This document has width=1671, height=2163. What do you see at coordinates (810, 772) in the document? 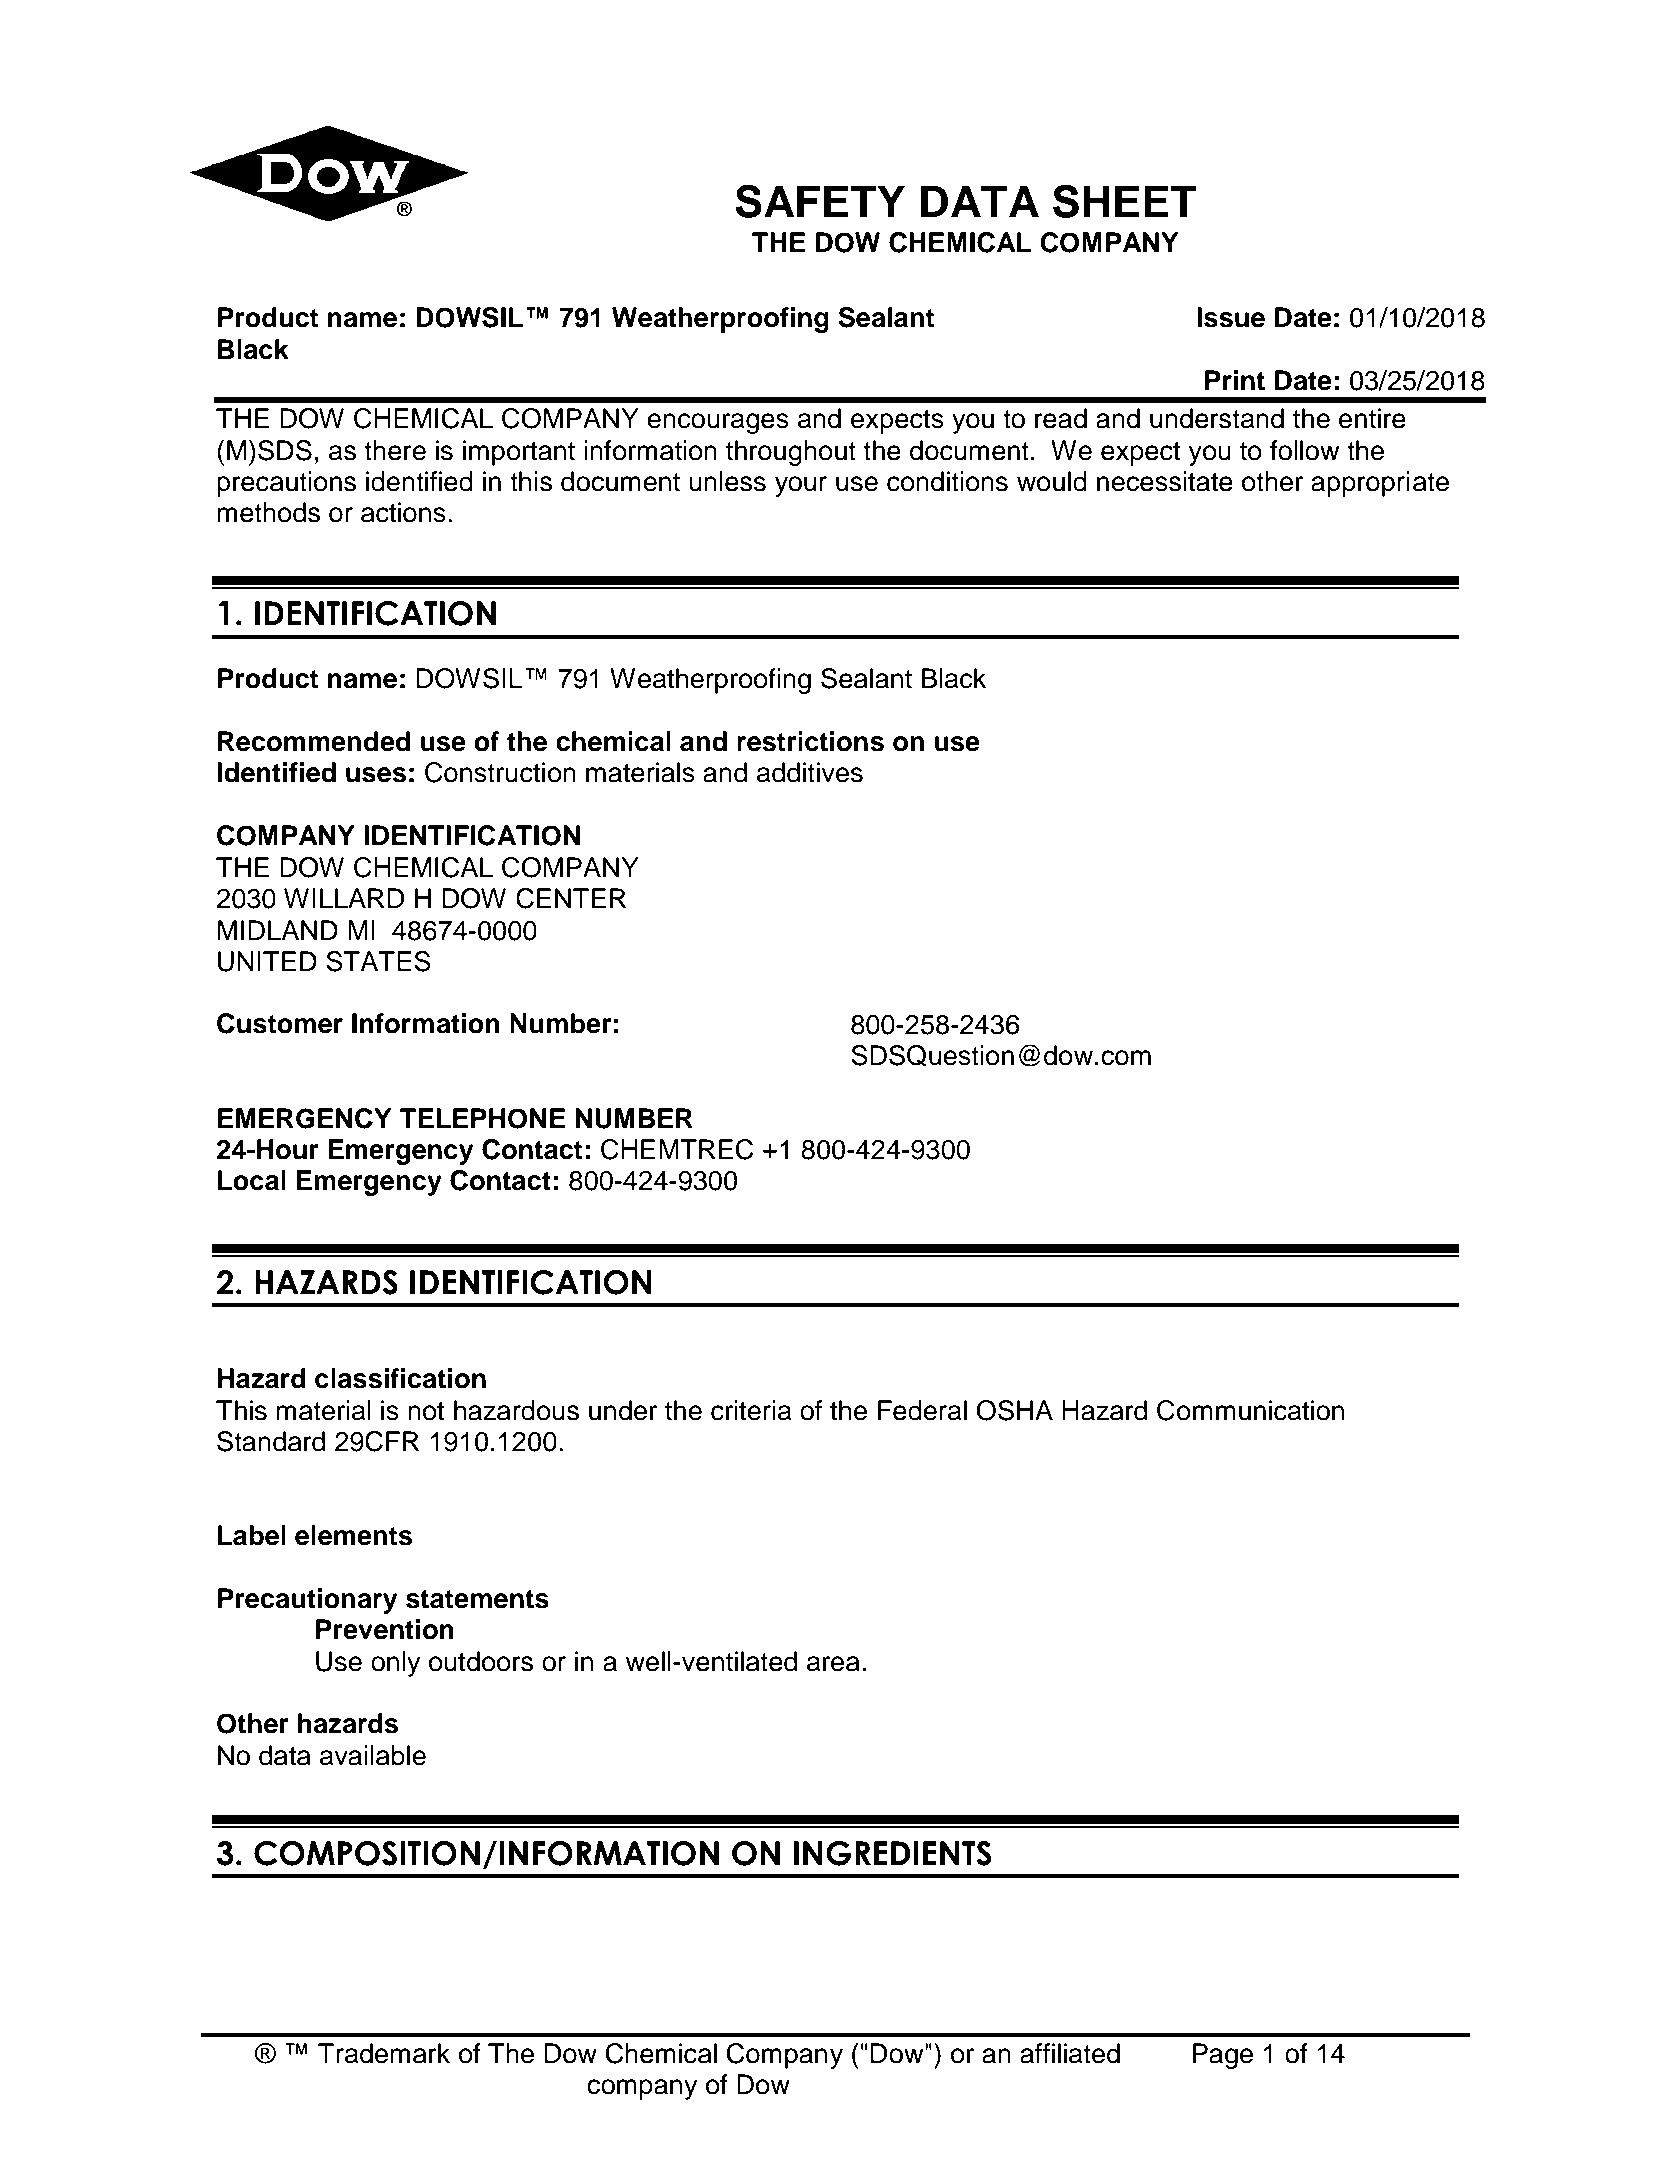
I see `additives` at bounding box center [810, 772].
